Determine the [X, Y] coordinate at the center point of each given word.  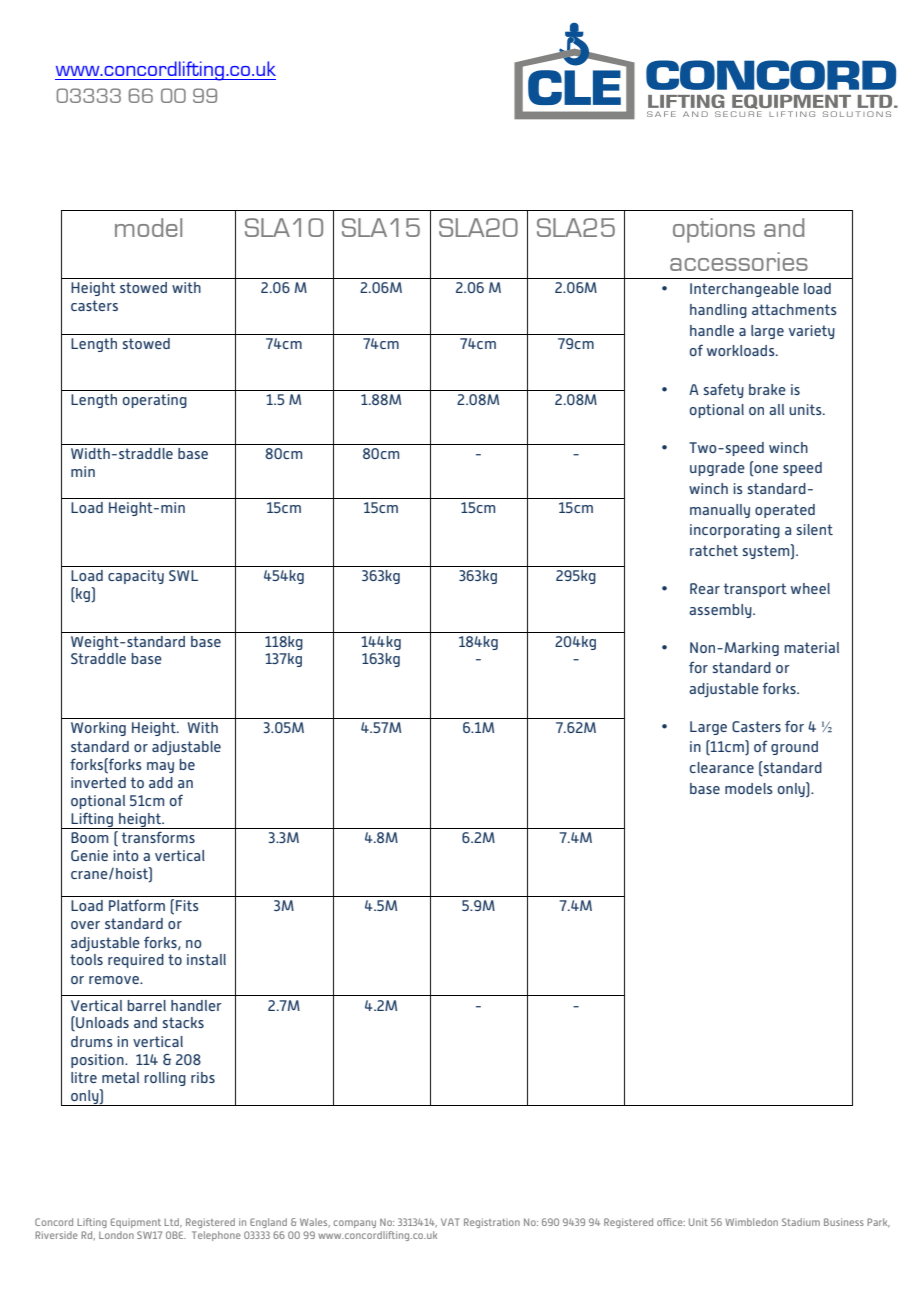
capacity [136, 577]
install [206, 959]
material [811, 647]
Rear [705, 588]
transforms [158, 837]
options [714, 230]
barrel [146, 1005]
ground [794, 748]
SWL [183, 575]
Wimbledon [752, 1222]
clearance [722, 767]
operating [155, 401]
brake [767, 389]
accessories [739, 261]
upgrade [717, 469]
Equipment [136, 1223]
